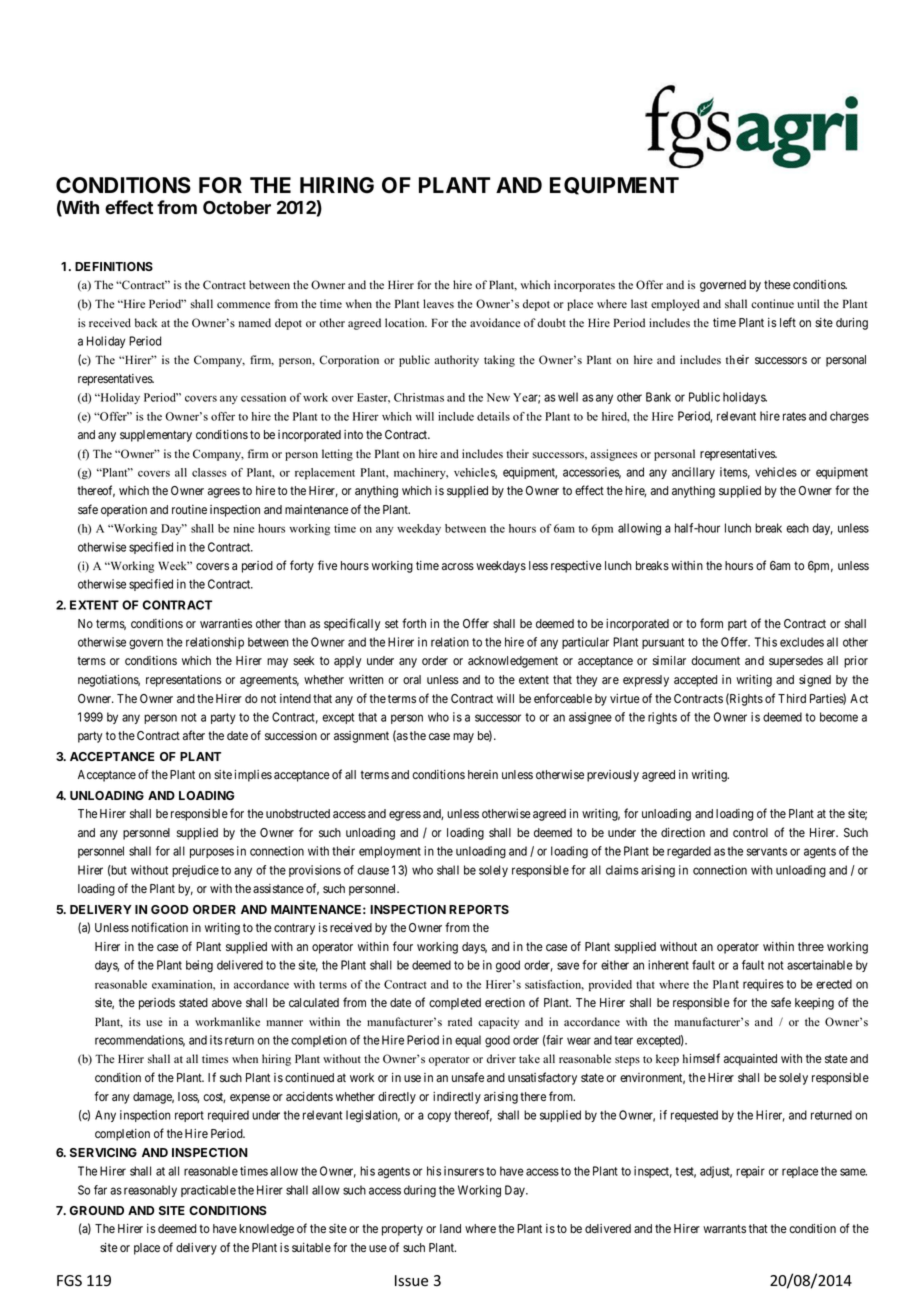  What do you see at coordinates (199, 966) in the screenshot?
I see `being` at bounding box center [199, 966].
